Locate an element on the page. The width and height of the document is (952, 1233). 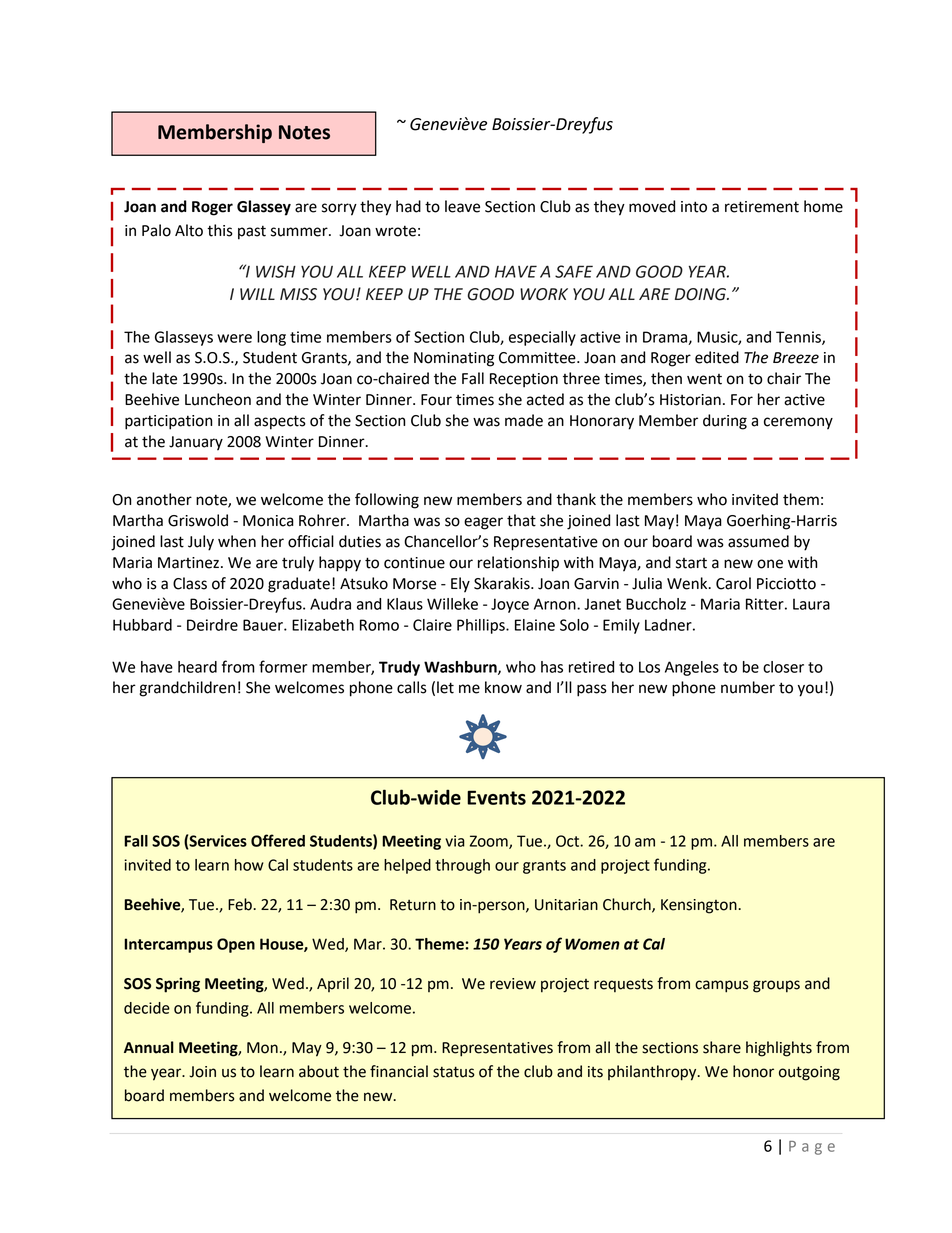
status is located at coordinates (454, 1072).
